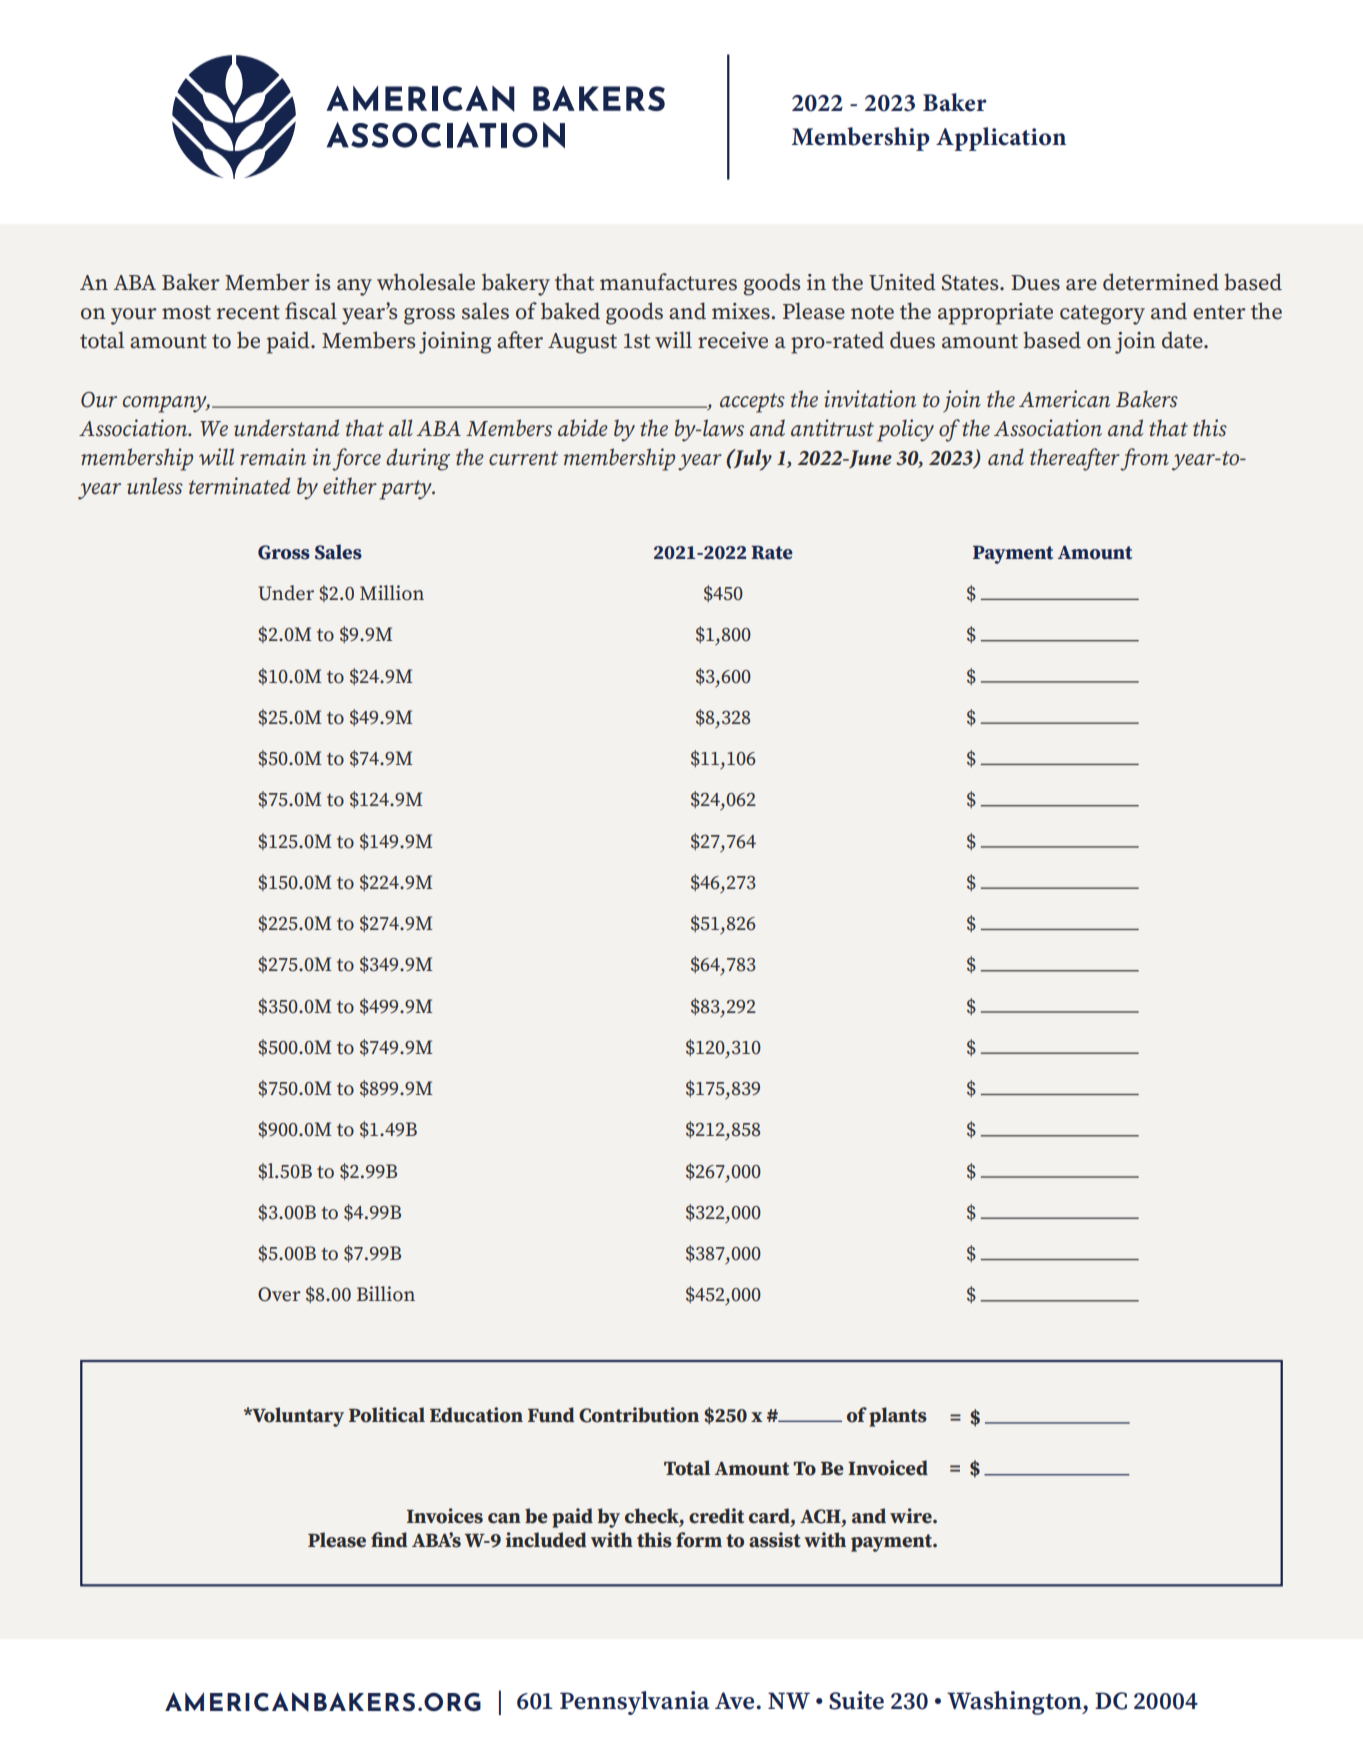 This screenshot has height=1764, width=1363. I want to click on abide, so click(583, 428).
